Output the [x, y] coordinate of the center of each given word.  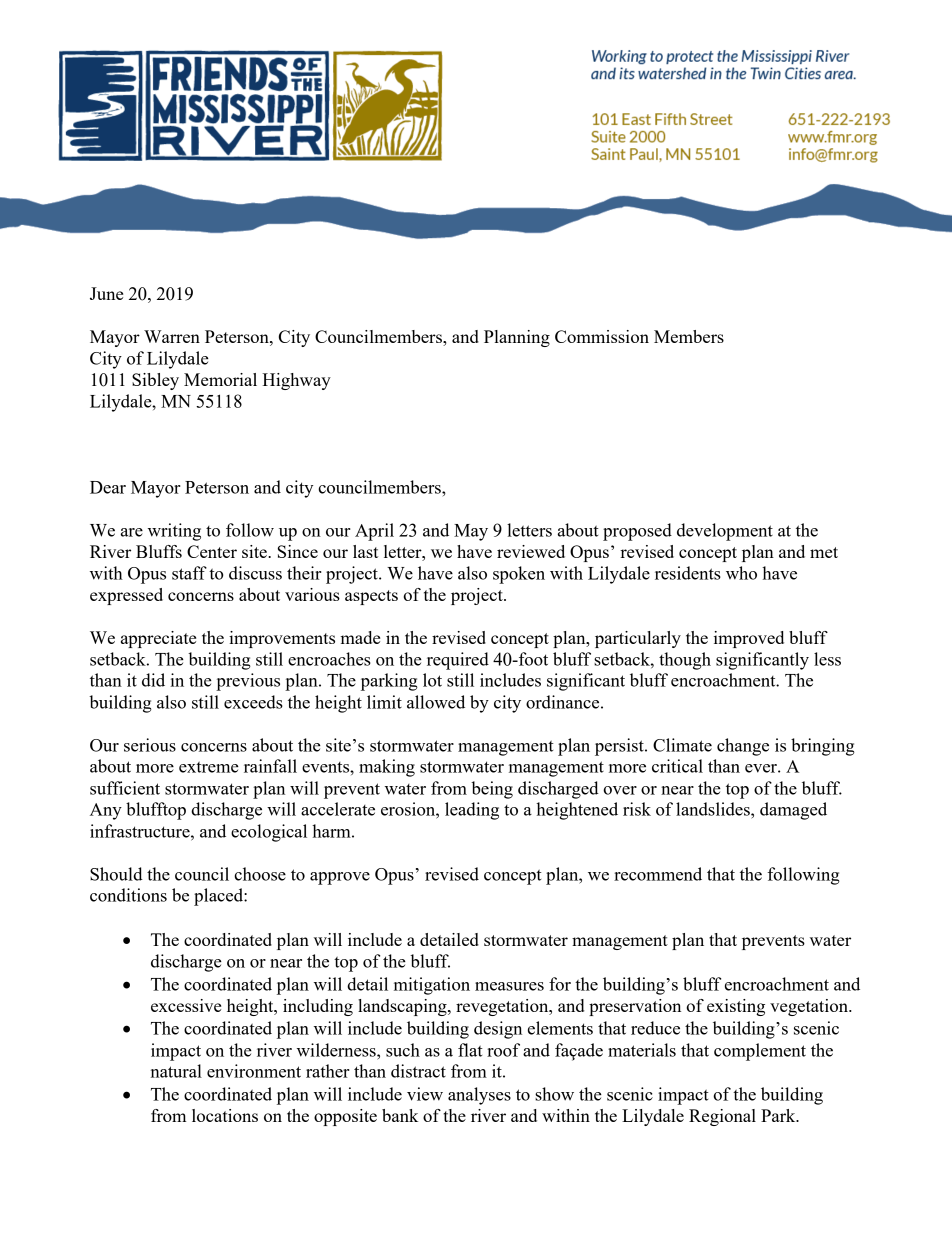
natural [176, 1071]
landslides [714, 809]
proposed [637, 532]
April [374, 532]
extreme [209, 767]
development [725, 532]
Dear [108, 487]
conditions [128, 895]
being [492, 790]
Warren [172, 336]
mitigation [432, 986]
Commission [602, 336]
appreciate [158, 639]
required [458, 661]
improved [749, 639]
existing [736, 1007]
